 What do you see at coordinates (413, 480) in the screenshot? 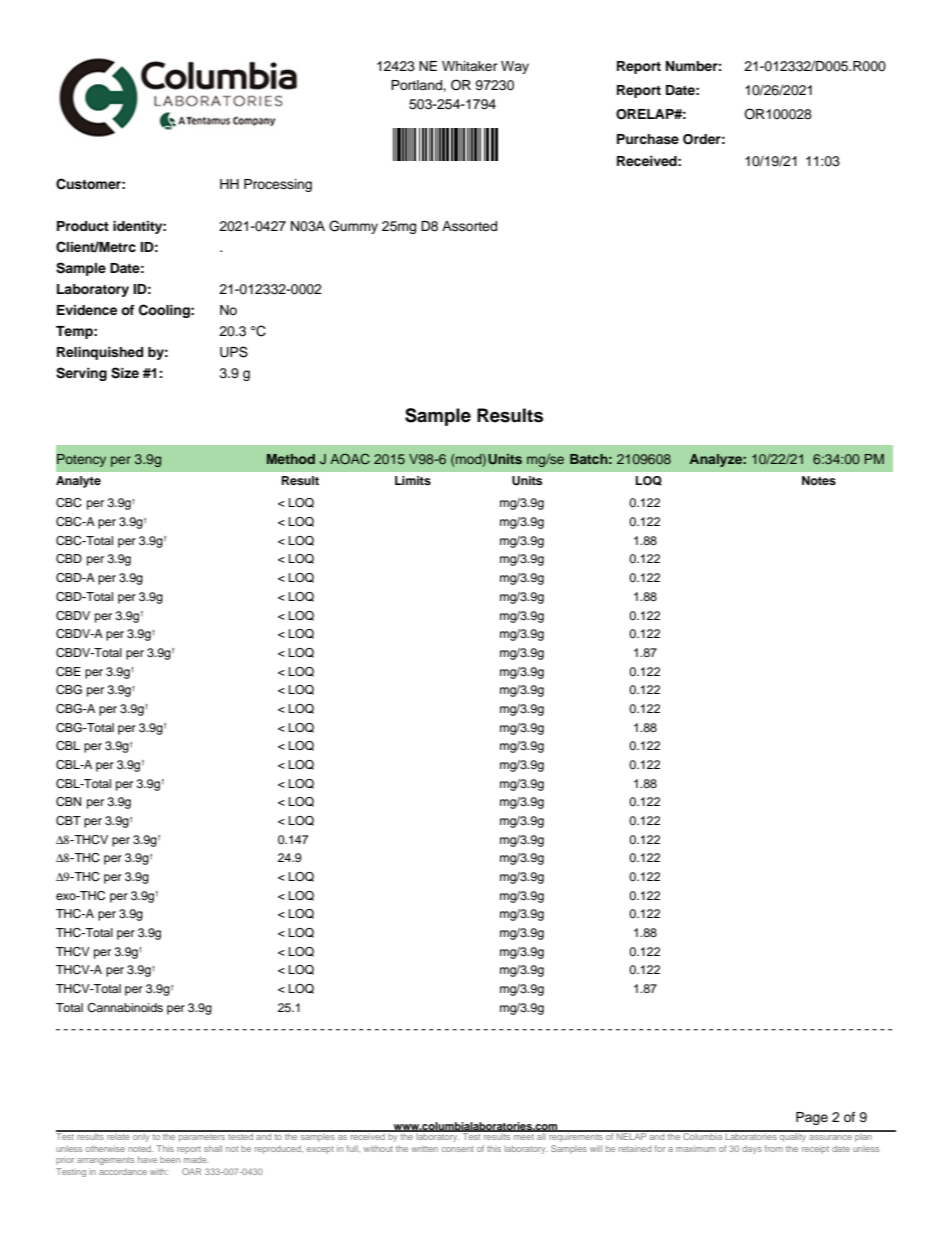
I see `Limits` at bounding box center [413, 480].
